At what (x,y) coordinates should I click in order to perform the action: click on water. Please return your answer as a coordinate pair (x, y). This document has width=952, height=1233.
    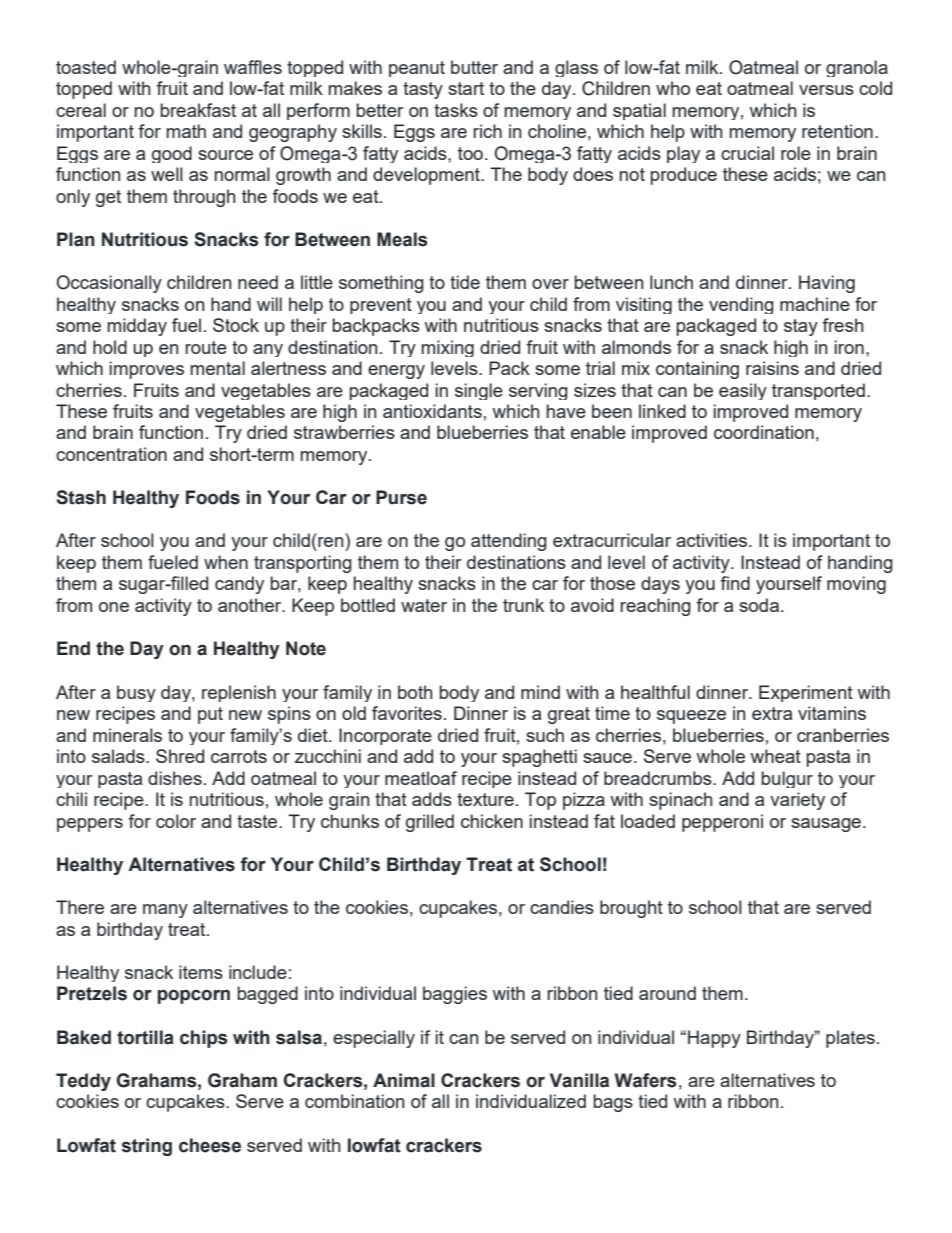
    Looking at the image, I should click on (424, 605).
